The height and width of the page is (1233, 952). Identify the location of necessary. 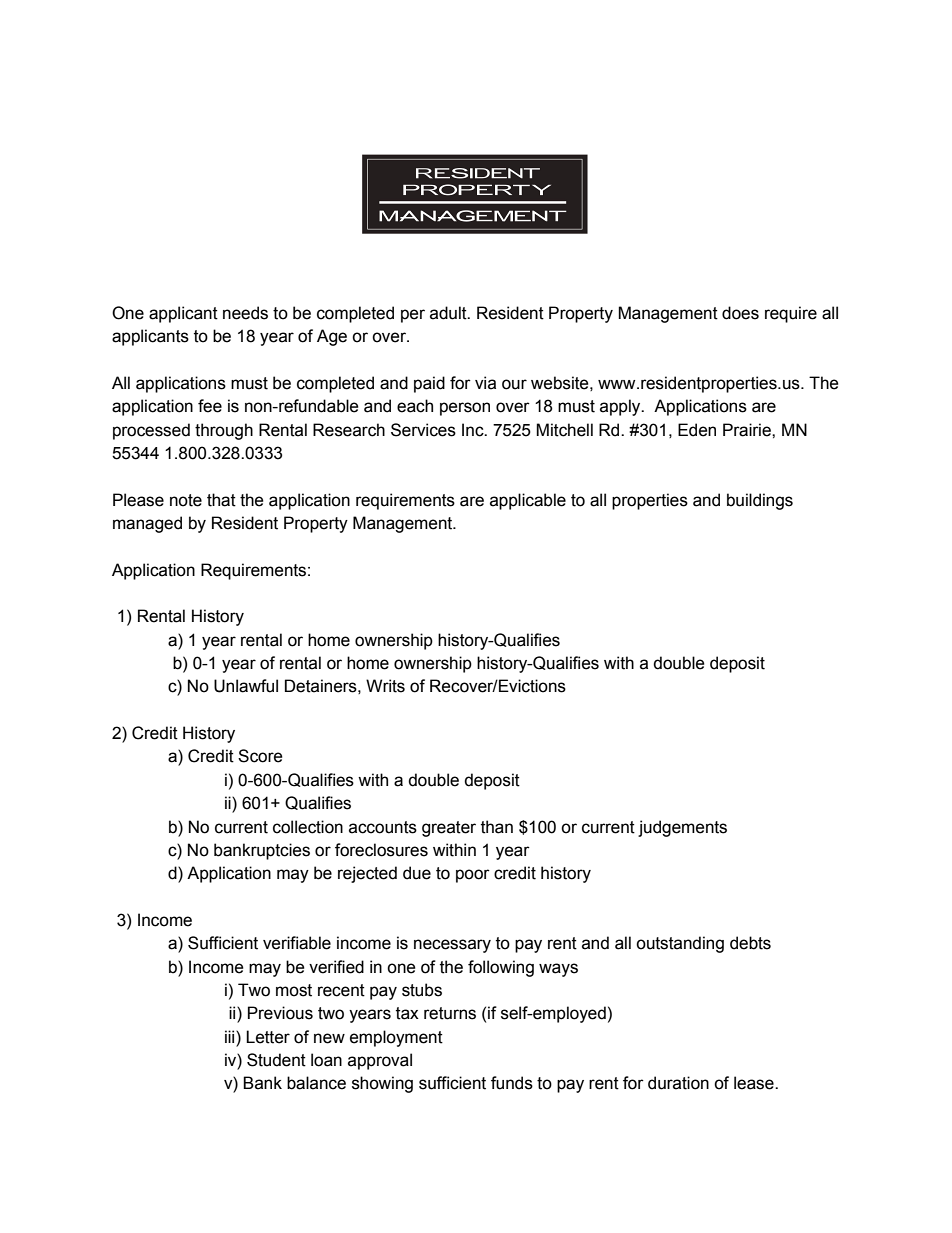
(452, 946).
